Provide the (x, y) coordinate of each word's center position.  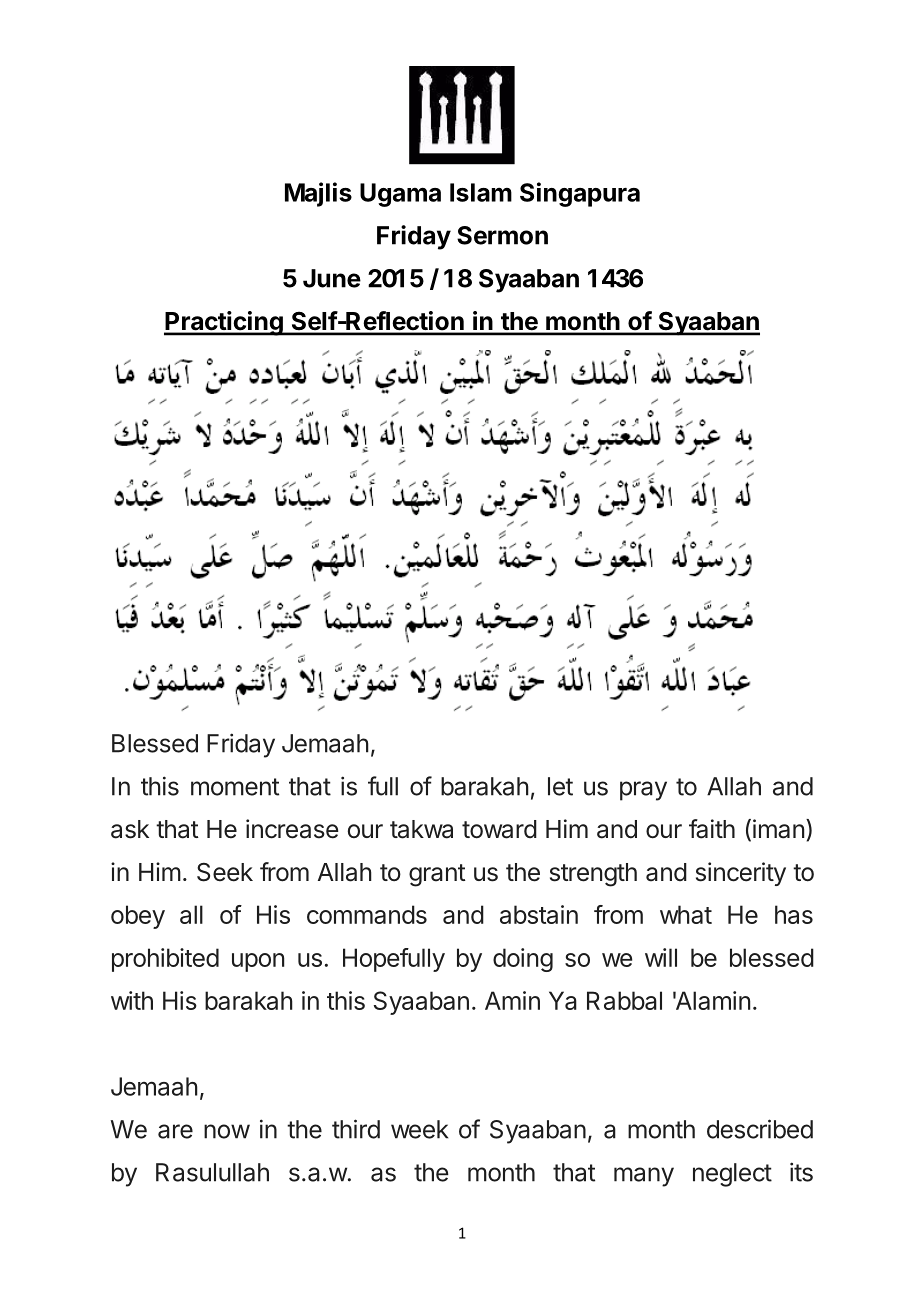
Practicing (224, 323)
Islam (481, 192)
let (560, 786)
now (227, 1131)
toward (499, 829)
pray (643, 791)
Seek (225, 872)
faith (712, 829)
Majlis (318, 194)
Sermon (502, 235)
